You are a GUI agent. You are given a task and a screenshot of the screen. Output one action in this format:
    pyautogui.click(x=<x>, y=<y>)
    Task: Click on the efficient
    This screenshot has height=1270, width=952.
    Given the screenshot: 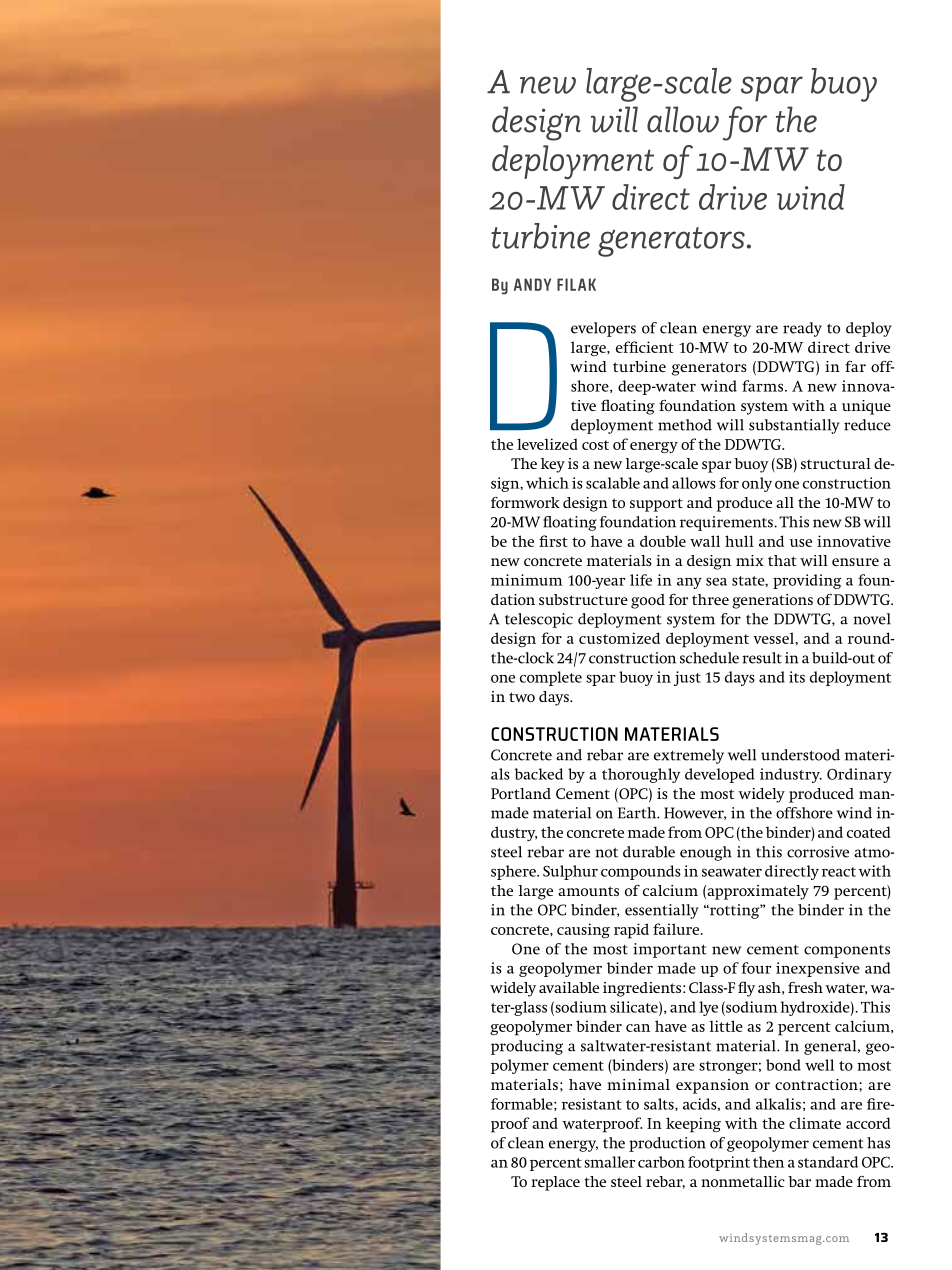 What is the action you would take?
    pyautogui.click(x=645, y=347)
